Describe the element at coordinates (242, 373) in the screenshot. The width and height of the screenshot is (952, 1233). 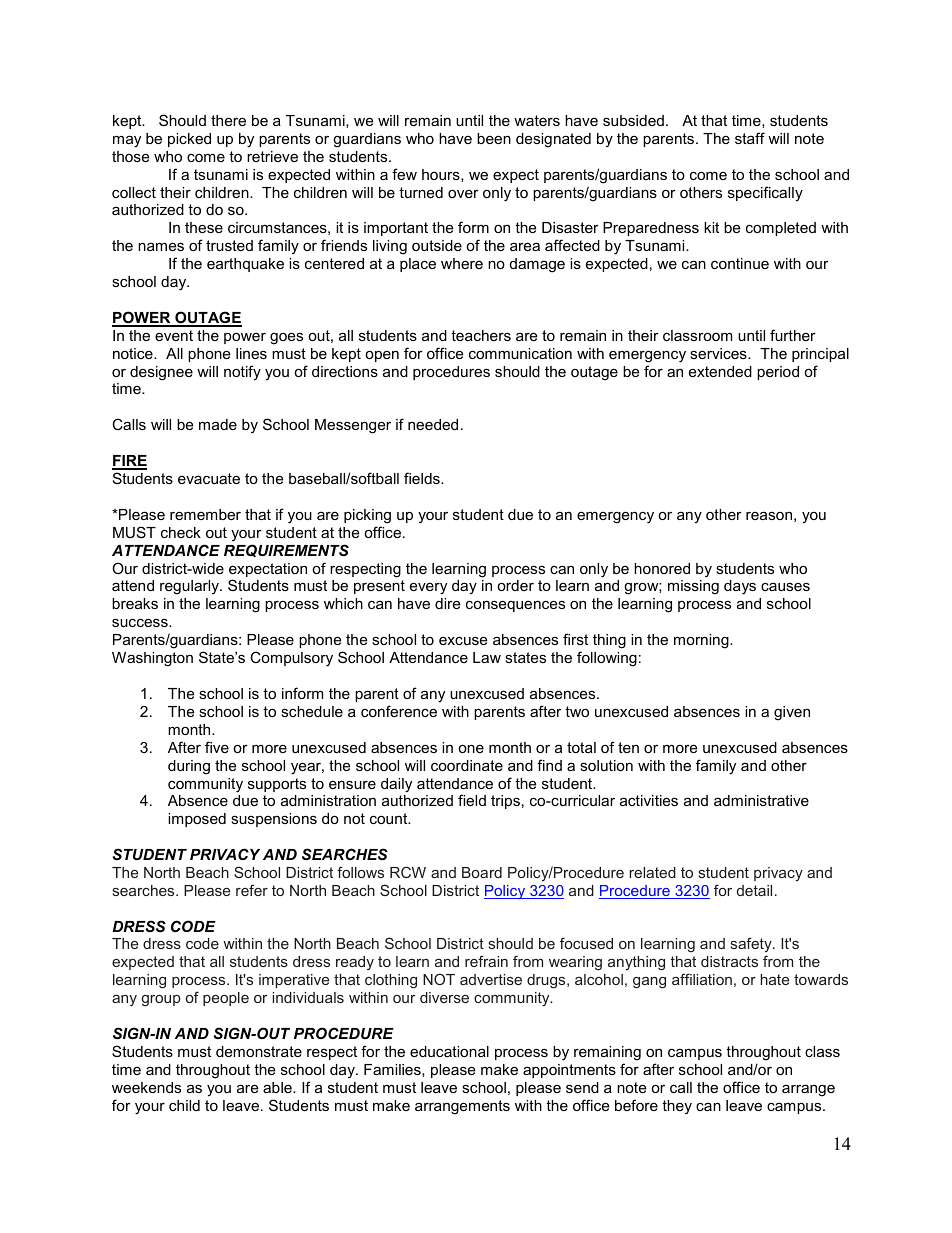
I see `notify` at that location.
